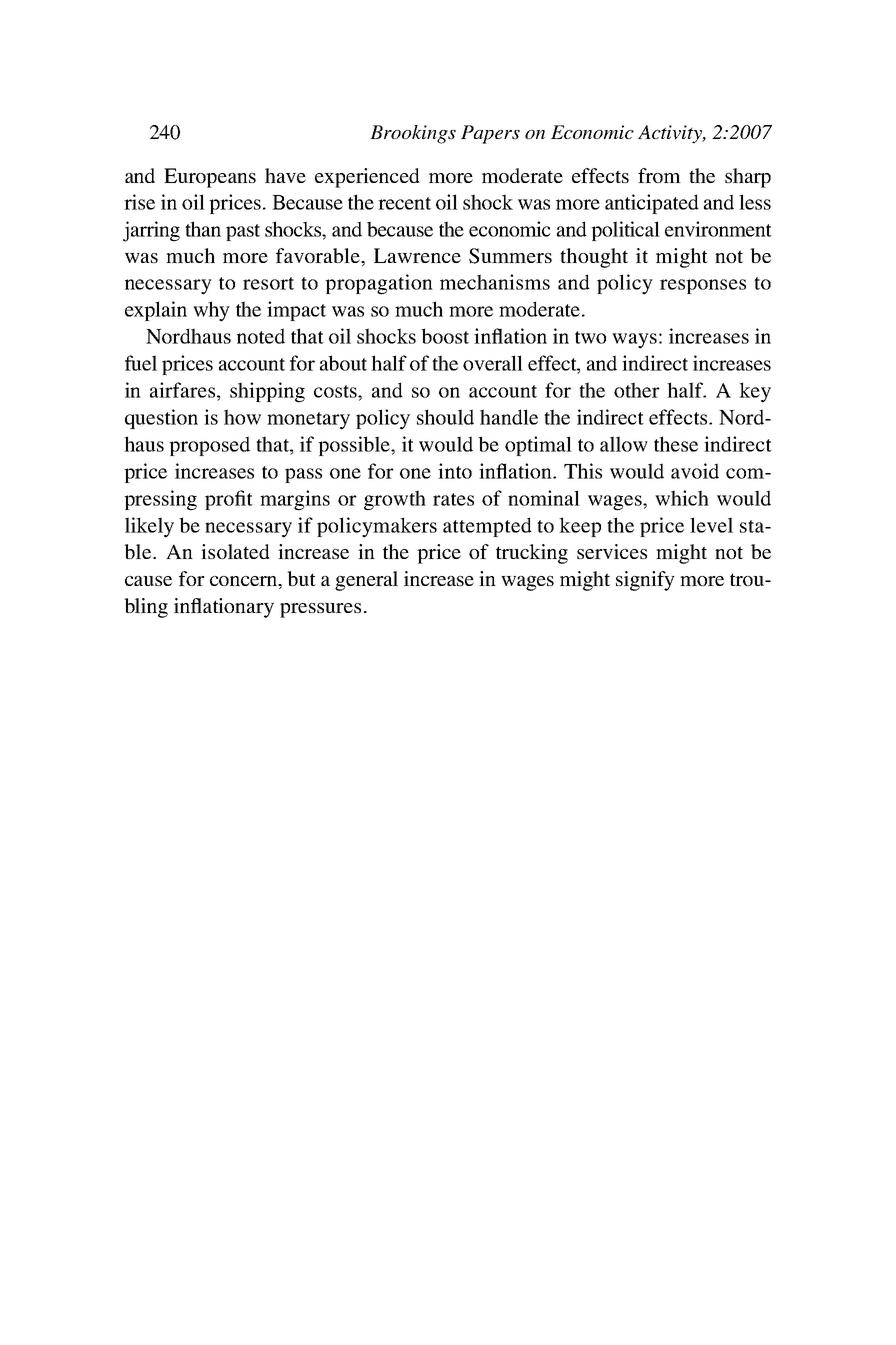 This screenshot has height=1345, width=896. I want to click on general, so click(366, 581).
